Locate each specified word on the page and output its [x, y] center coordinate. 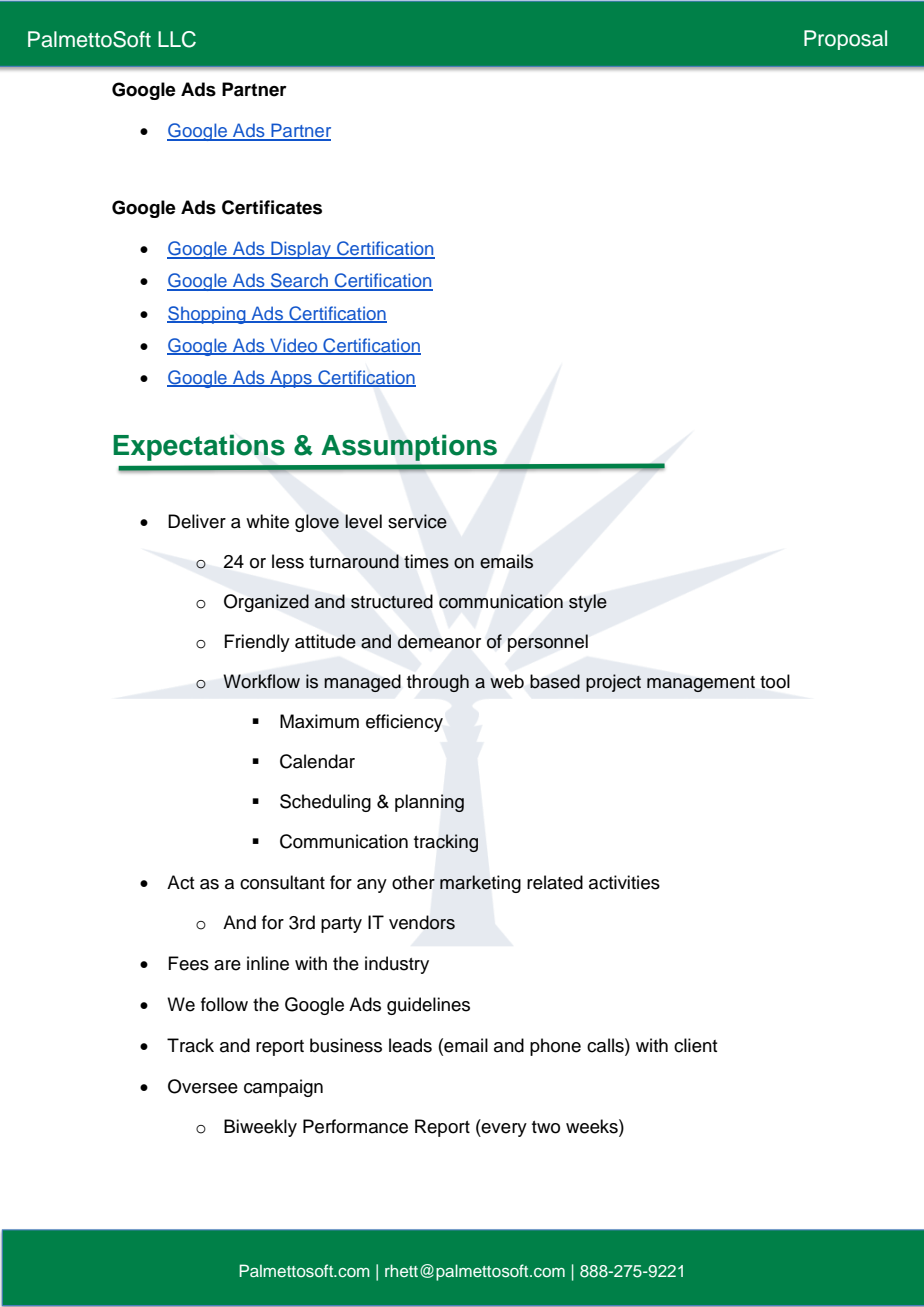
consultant [282, 882]
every [503, 1130]
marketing [480, 884]
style [588, 603]
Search [299, 281]
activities [624, 882]
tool [775, 681]
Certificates [272, 207]
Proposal [845, 40]
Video [294, 346]
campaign [283, 1088]
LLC [177, 39]
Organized [266, 603]
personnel [548, 643]
